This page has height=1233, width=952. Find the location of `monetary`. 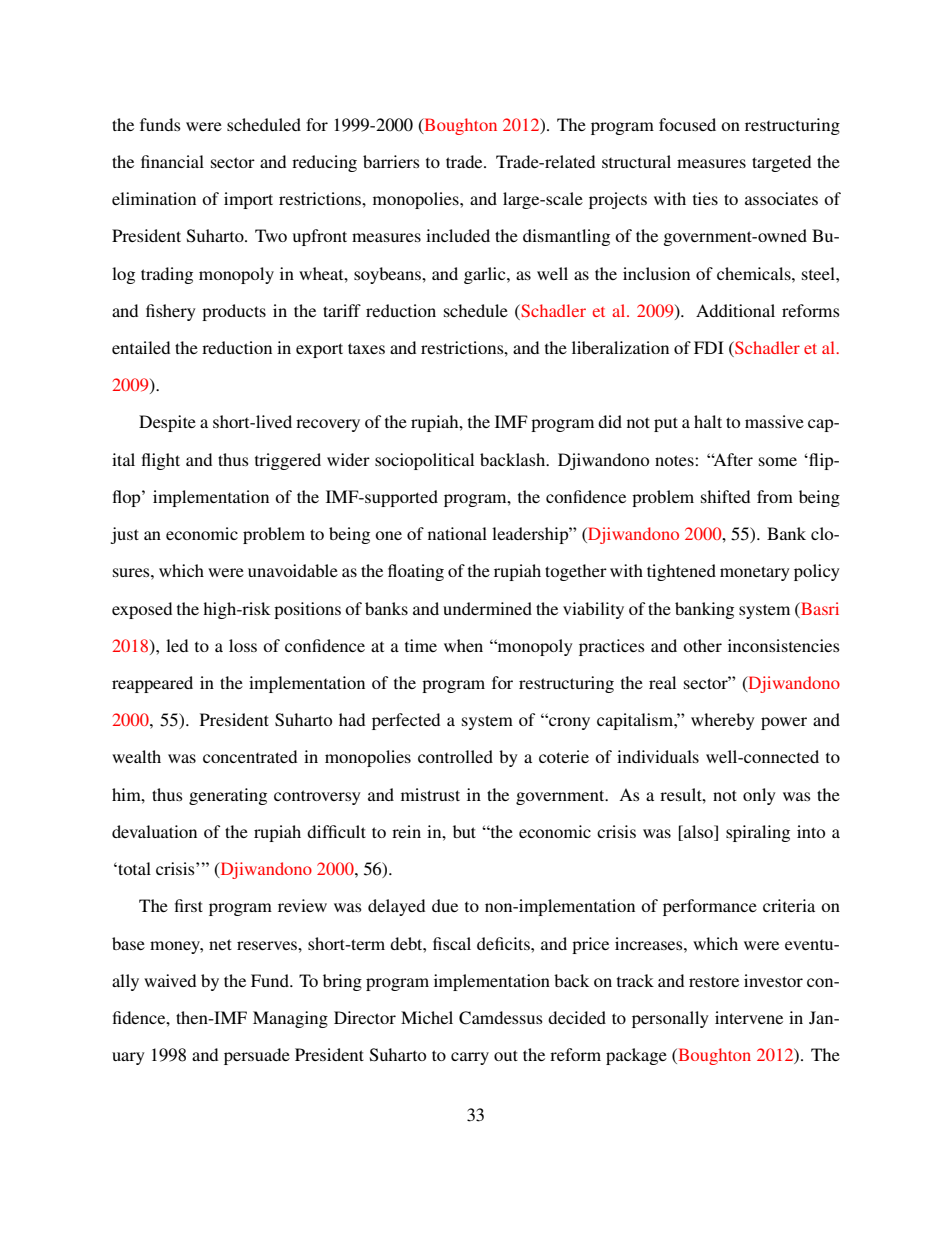

monetary is located at coordinates (755, 573).
